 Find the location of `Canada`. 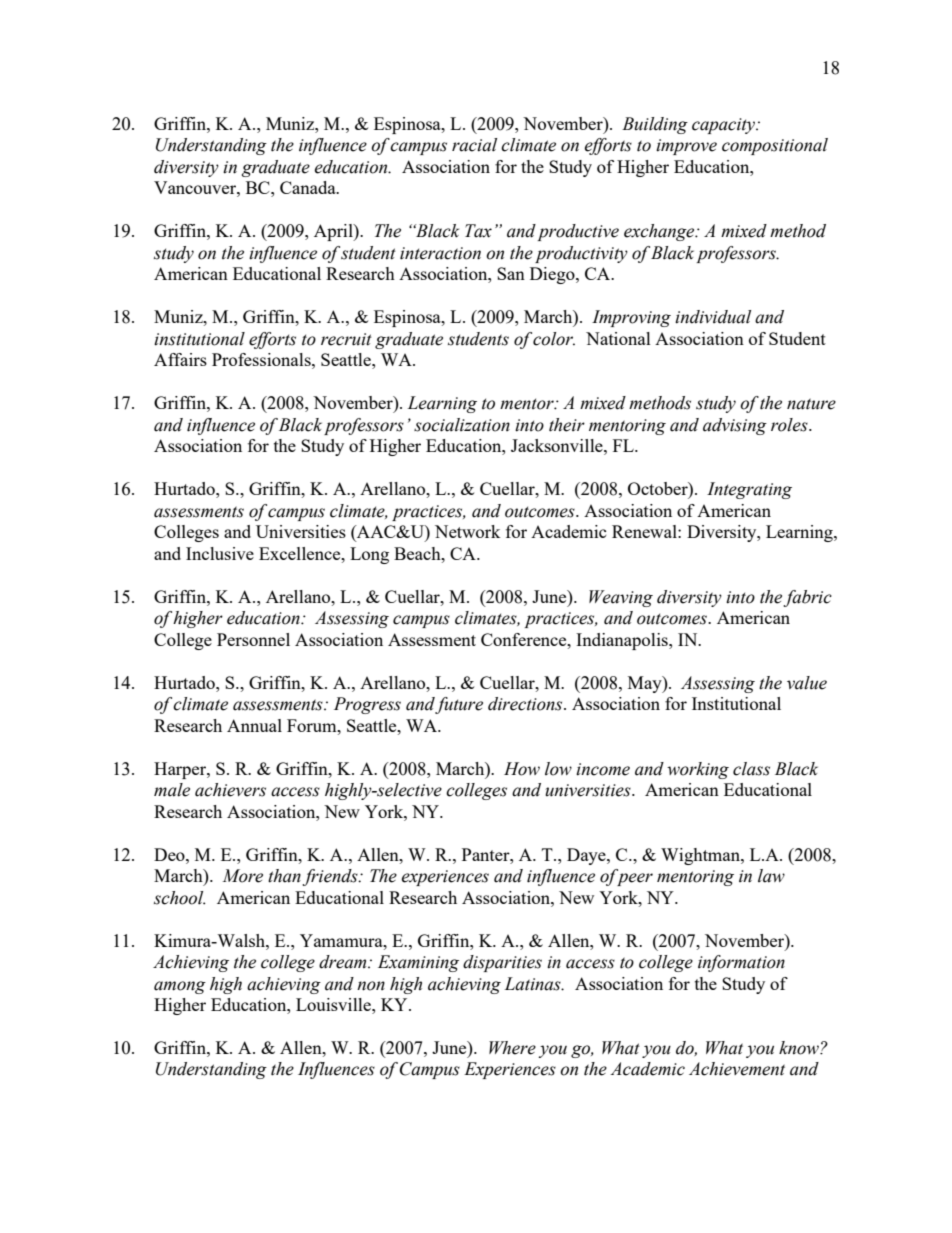

Canada is located at coordinates (309, 187).
